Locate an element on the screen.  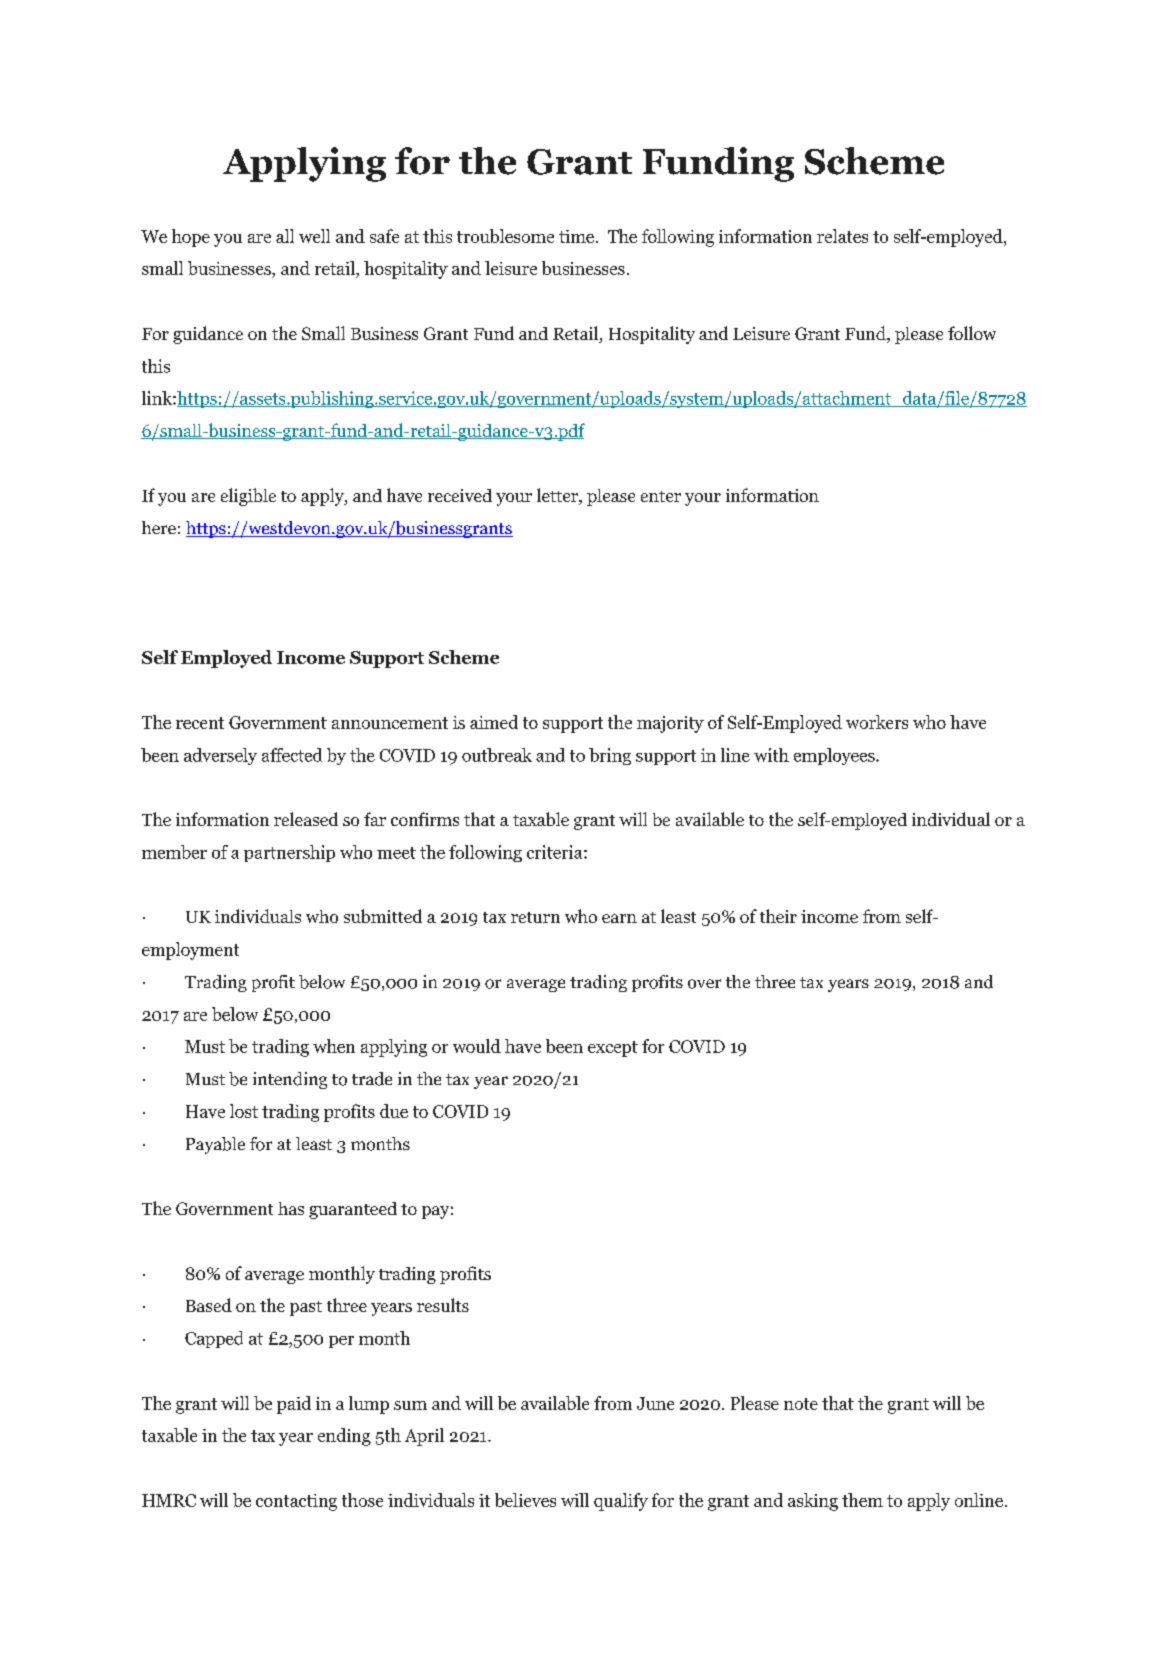
their is located at coordinates (778, 916).
